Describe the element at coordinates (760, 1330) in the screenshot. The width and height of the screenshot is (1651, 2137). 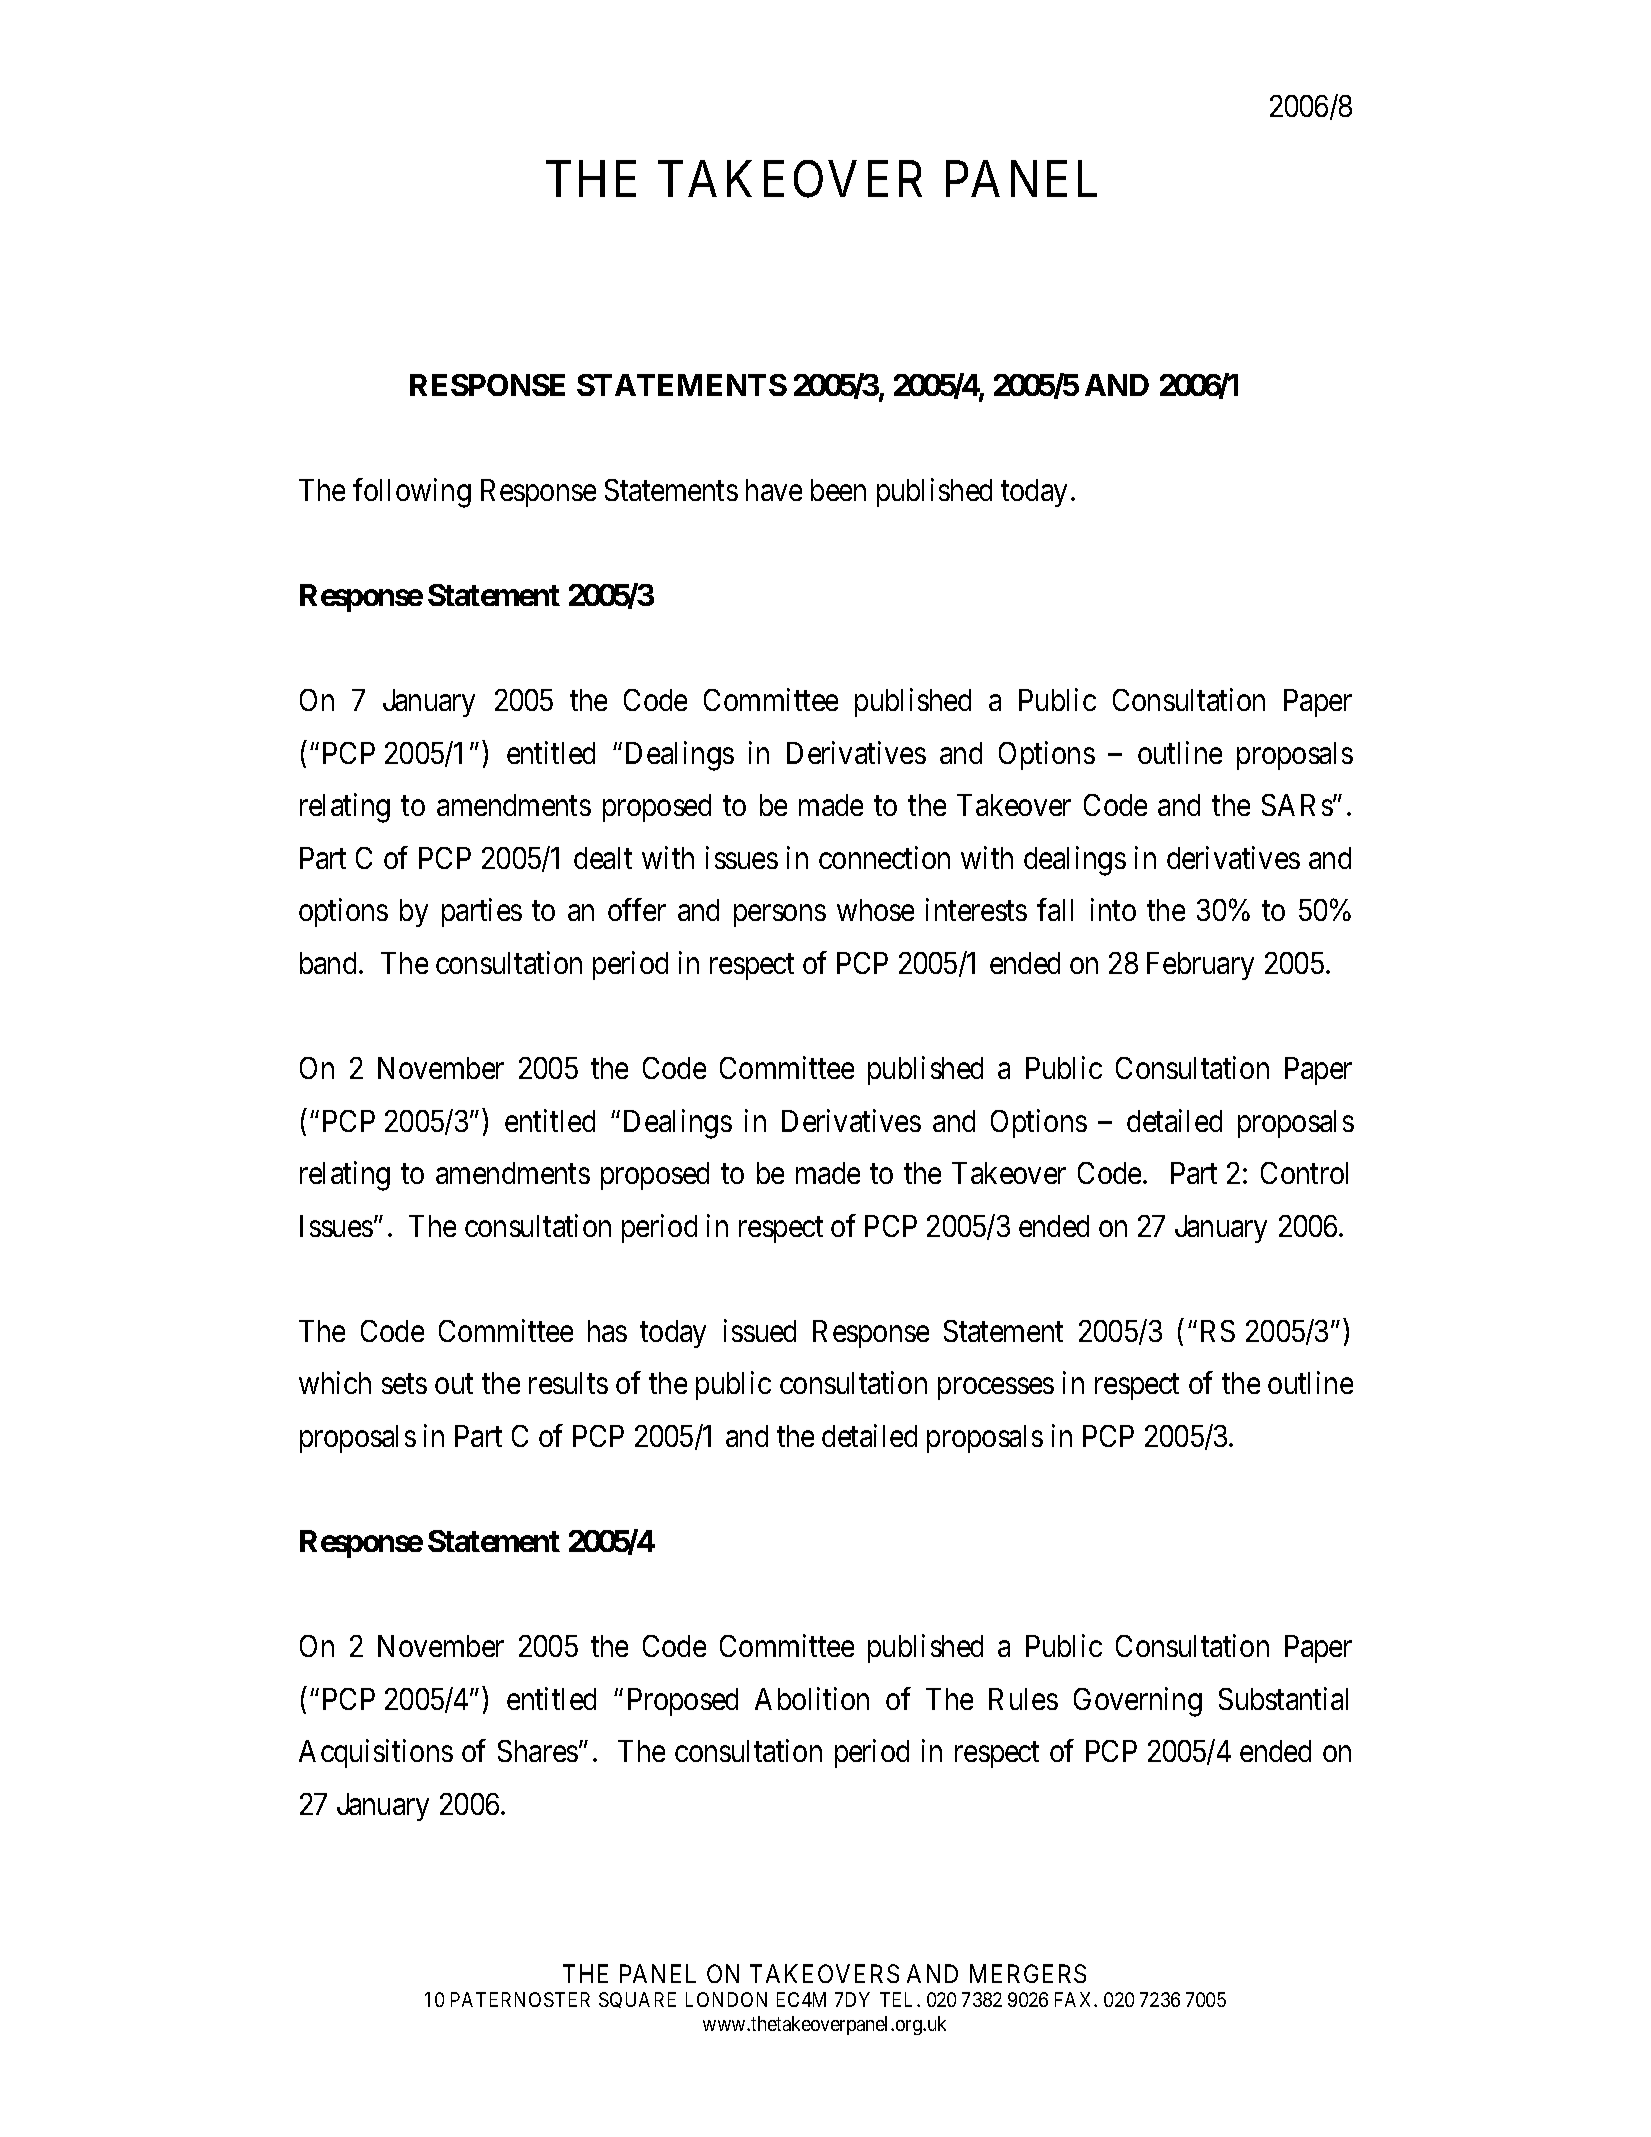
I see `issued` at that location.
